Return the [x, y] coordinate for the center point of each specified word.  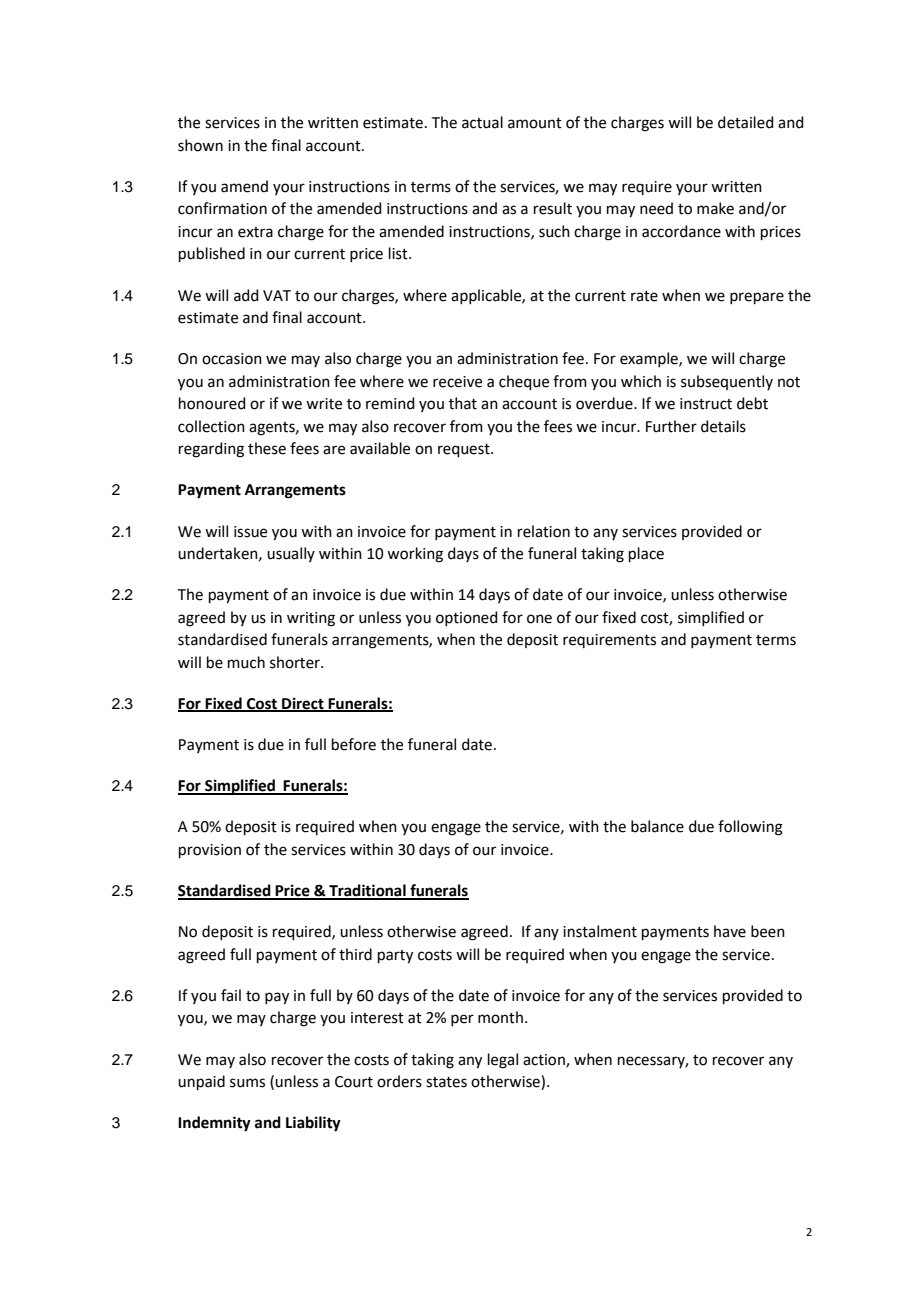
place [646, 554]
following [750, 828]
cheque [524, 382]
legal [503, 1061]
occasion [232, 359]
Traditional [367, 891]
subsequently [727, 382]
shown [200, 145]
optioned [467, 618]
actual [482, 122]
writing [311, 619]
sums [247, 1083]
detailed [746, 122]
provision [210, 851]
